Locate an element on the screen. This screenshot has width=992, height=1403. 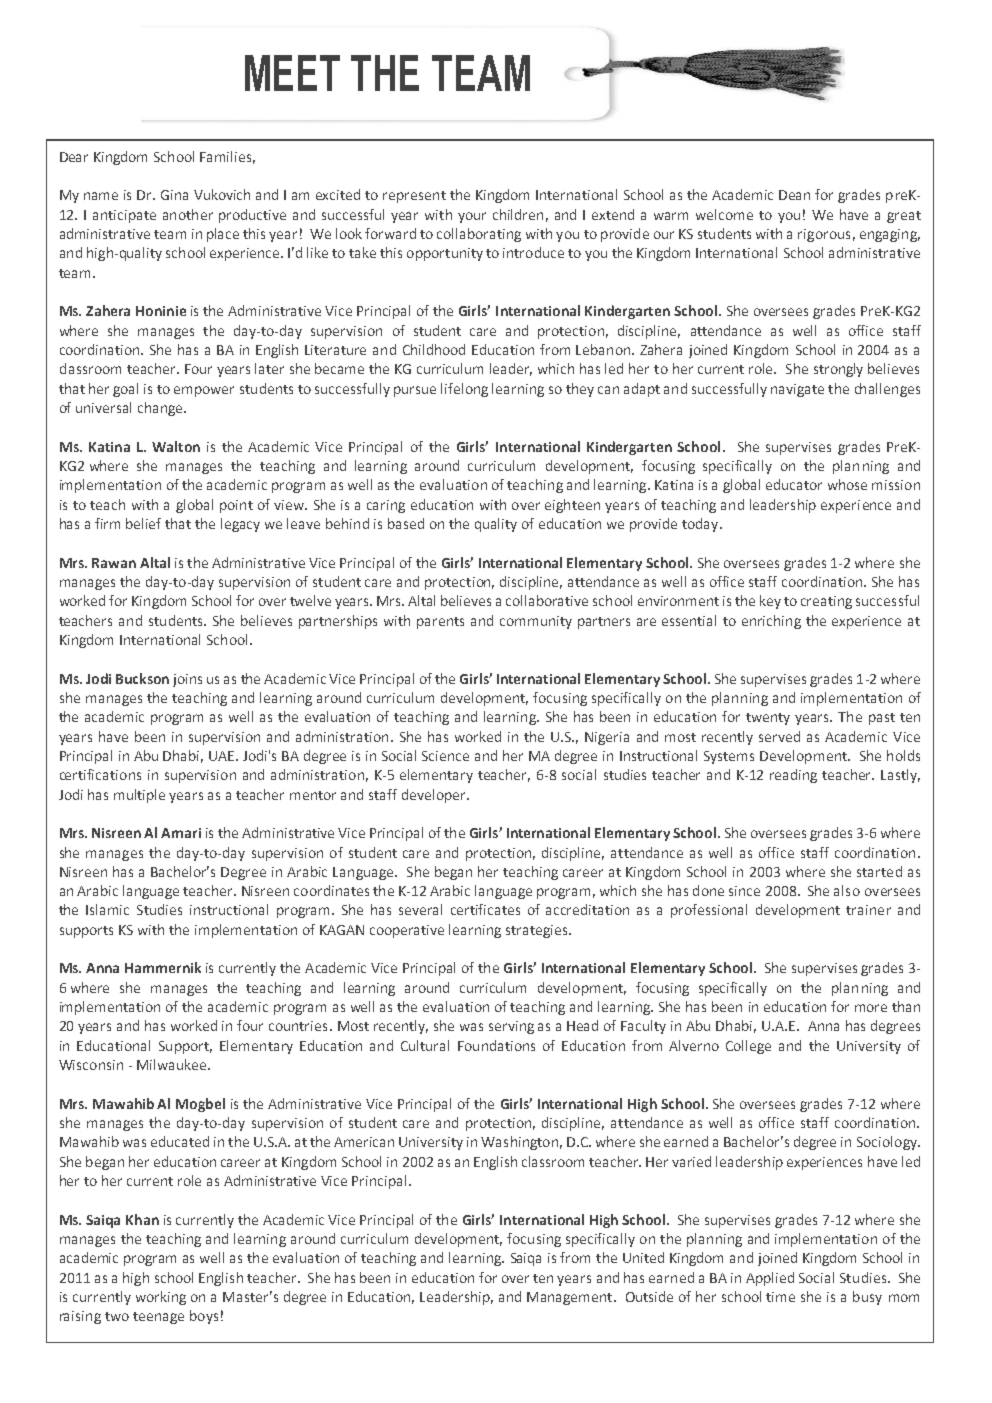
twenty is located at coordinates (768, 719).
